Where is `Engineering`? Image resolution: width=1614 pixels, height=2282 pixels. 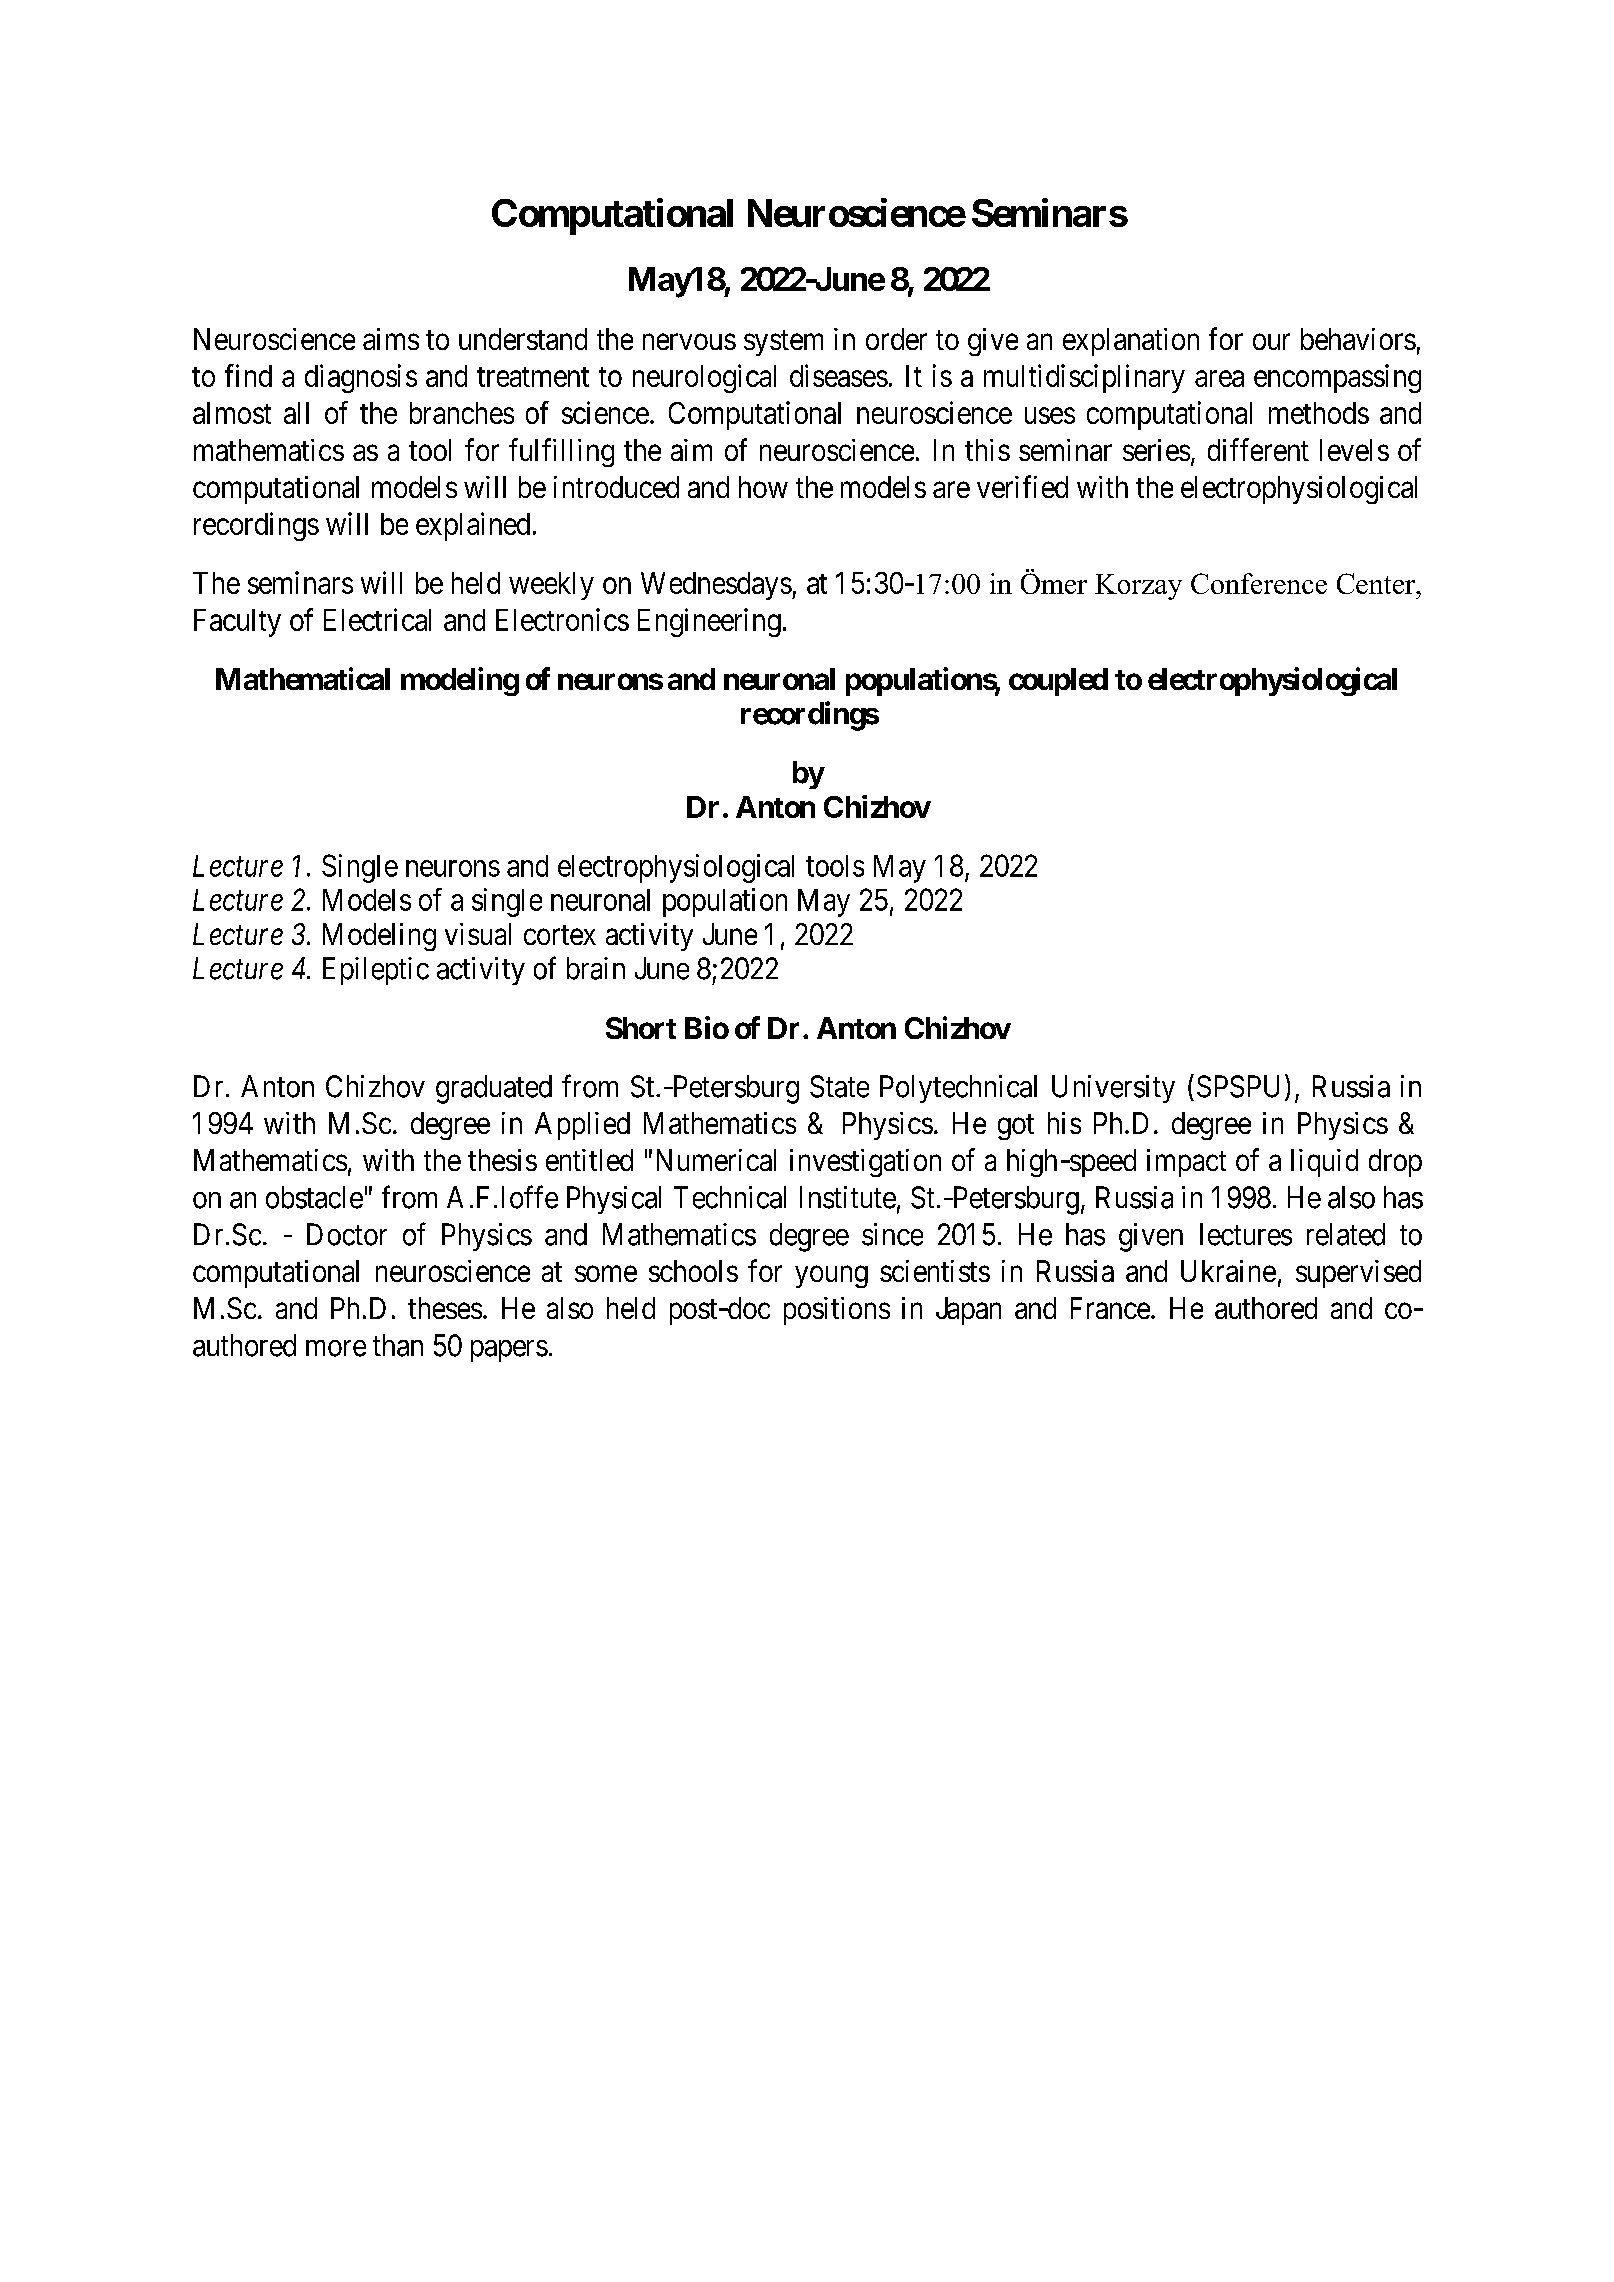
Engineering is located at coordinates (709, 622).
